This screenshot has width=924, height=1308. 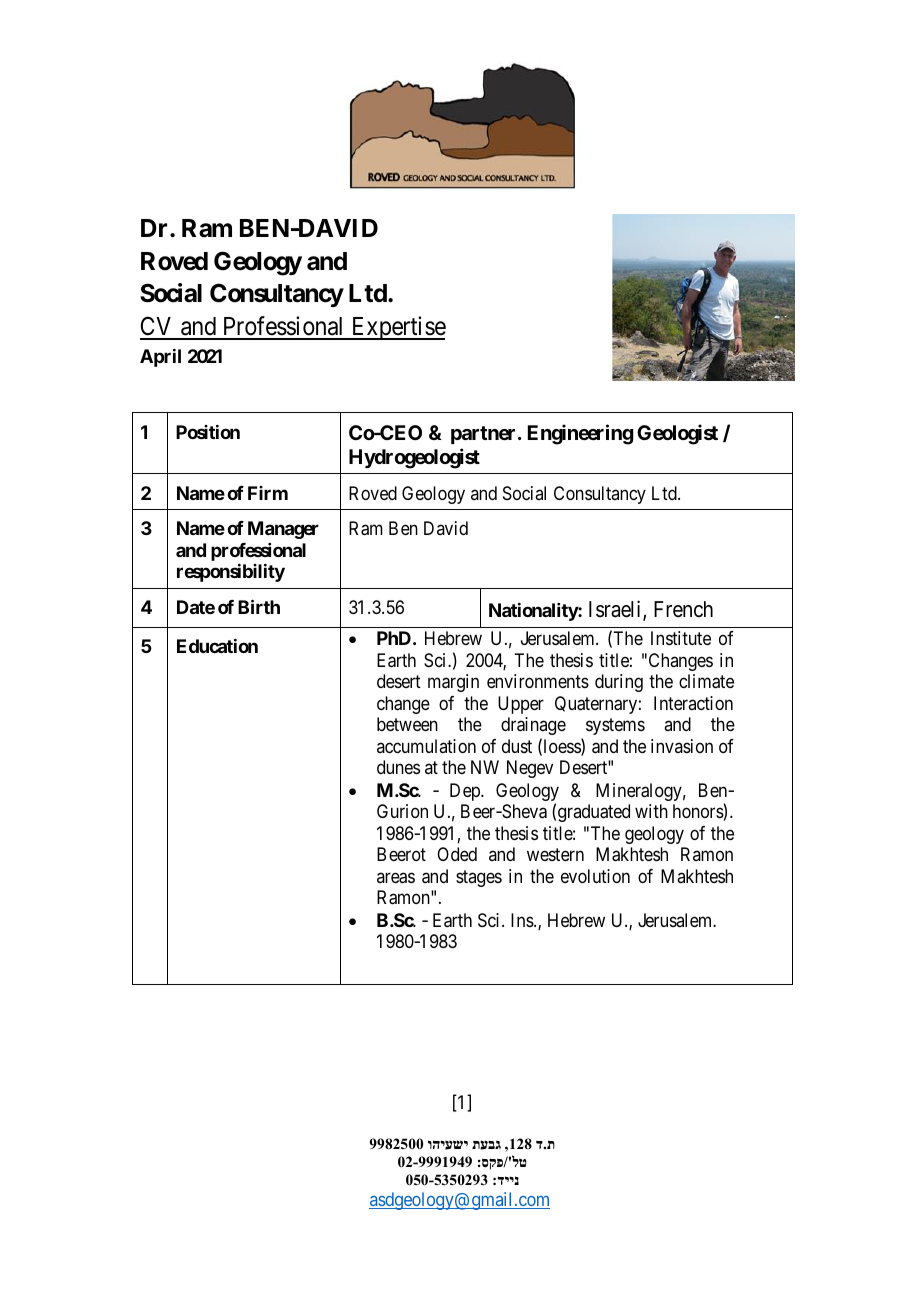 I want to click on Expertise, so click(x=397, y=328).
